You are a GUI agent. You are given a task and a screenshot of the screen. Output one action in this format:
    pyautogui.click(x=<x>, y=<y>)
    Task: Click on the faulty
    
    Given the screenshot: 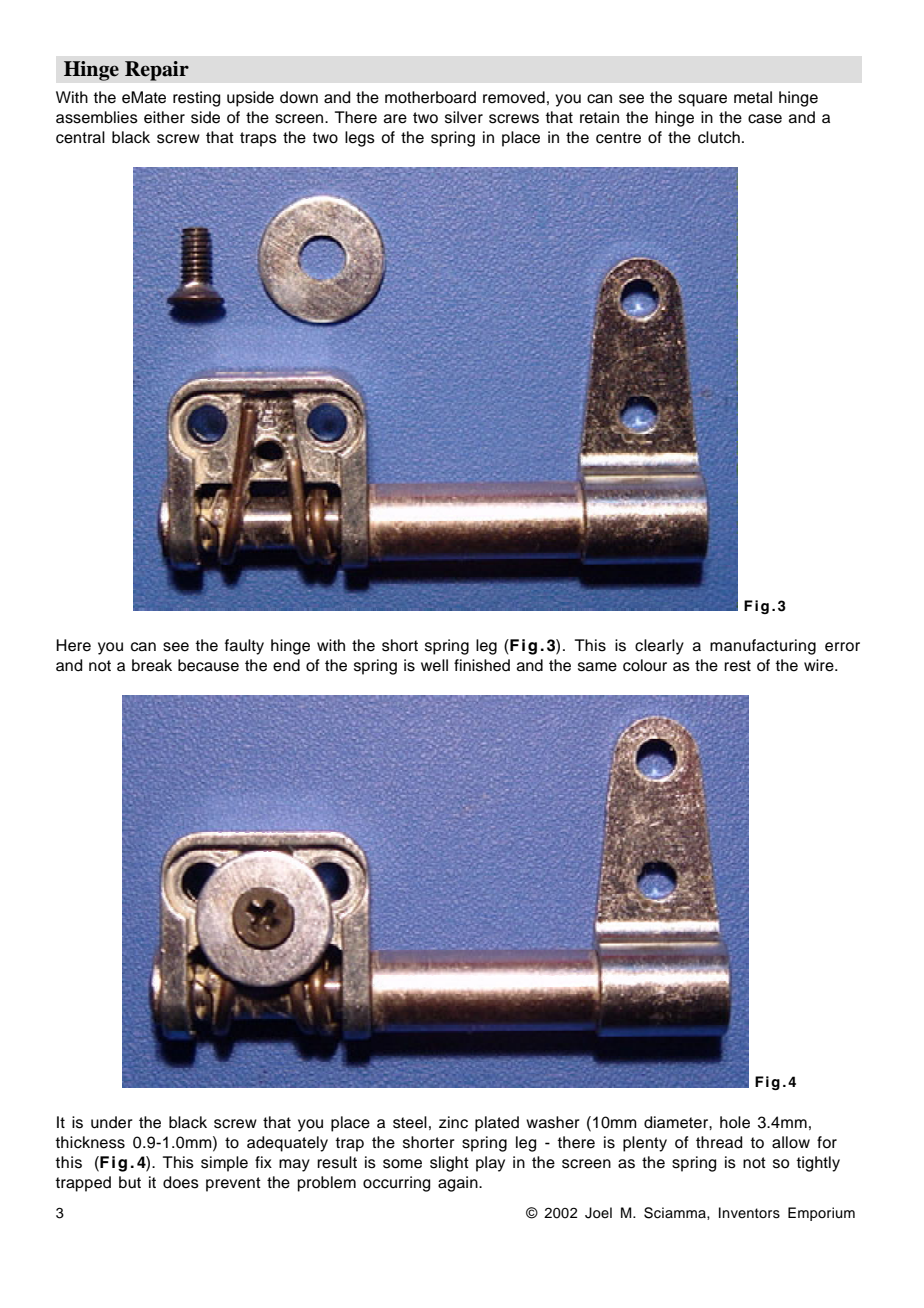 What is the action you would take?
    pyautogui.click(x=244, y=647)
